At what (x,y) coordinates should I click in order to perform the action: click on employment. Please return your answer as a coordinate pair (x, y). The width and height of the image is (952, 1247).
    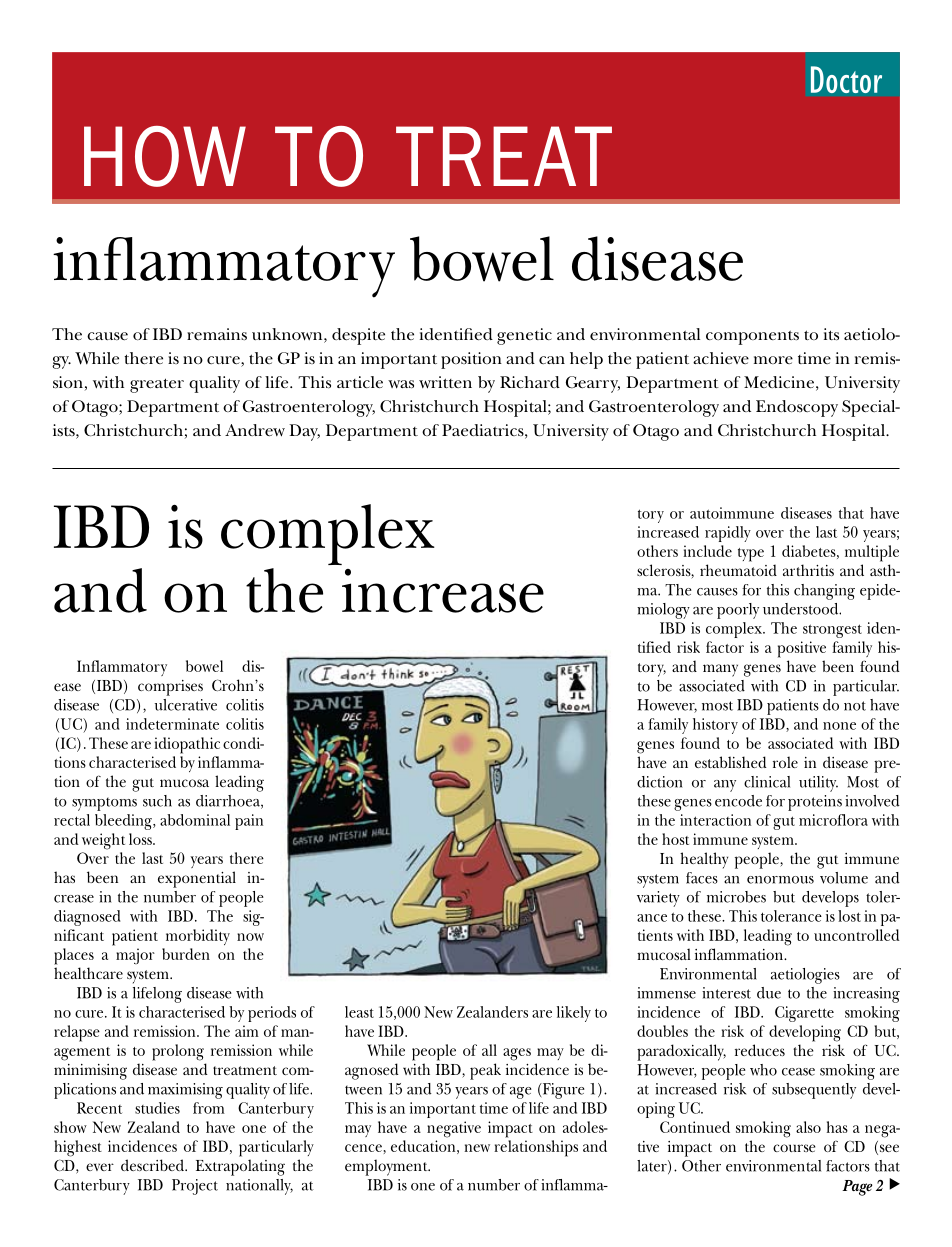
    Looking at the image, I should click on (387, 1167).
